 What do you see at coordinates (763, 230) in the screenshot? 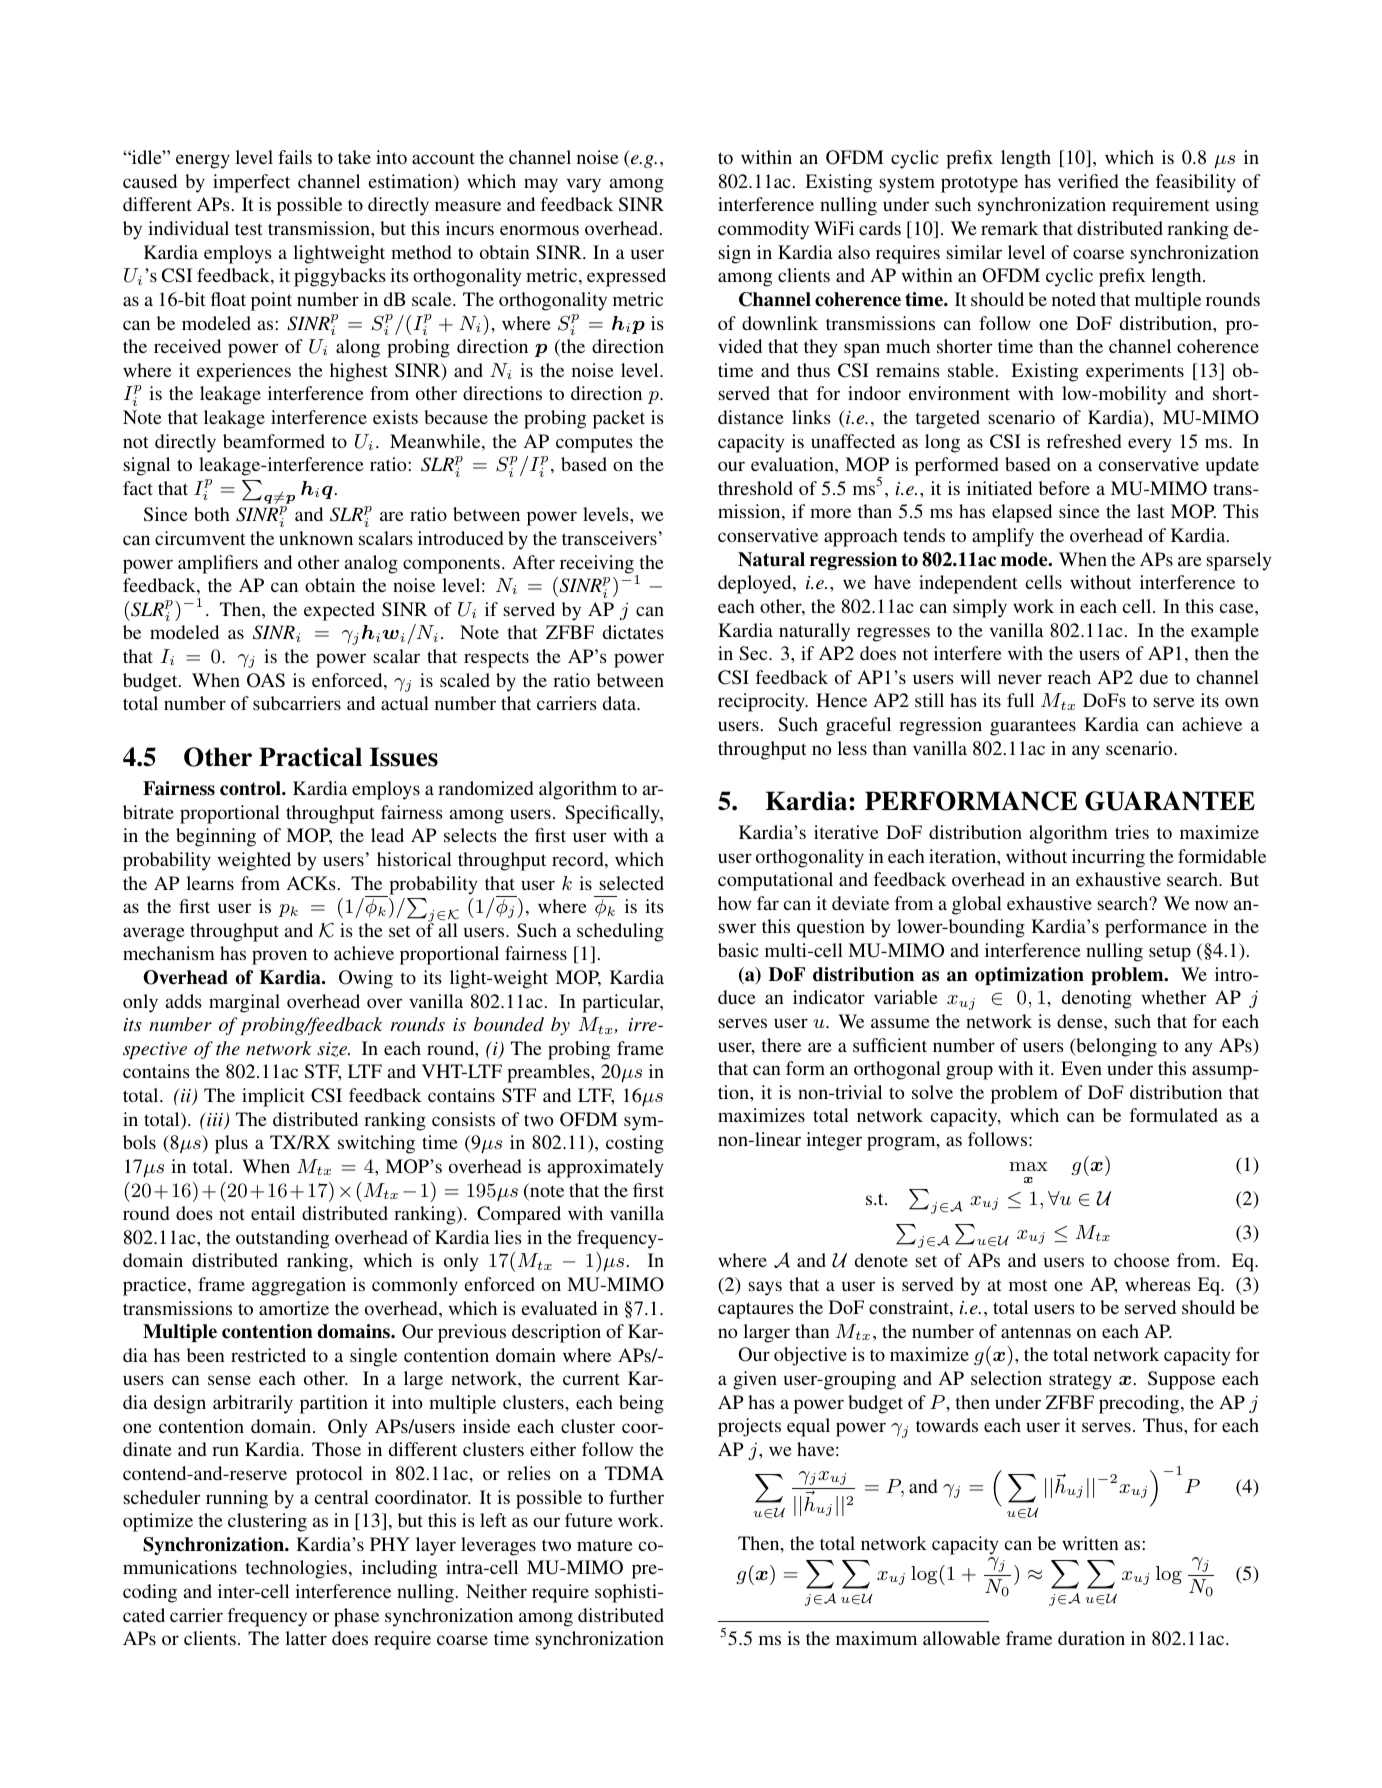
I see `commodity` at bounding box center [763, 230].
